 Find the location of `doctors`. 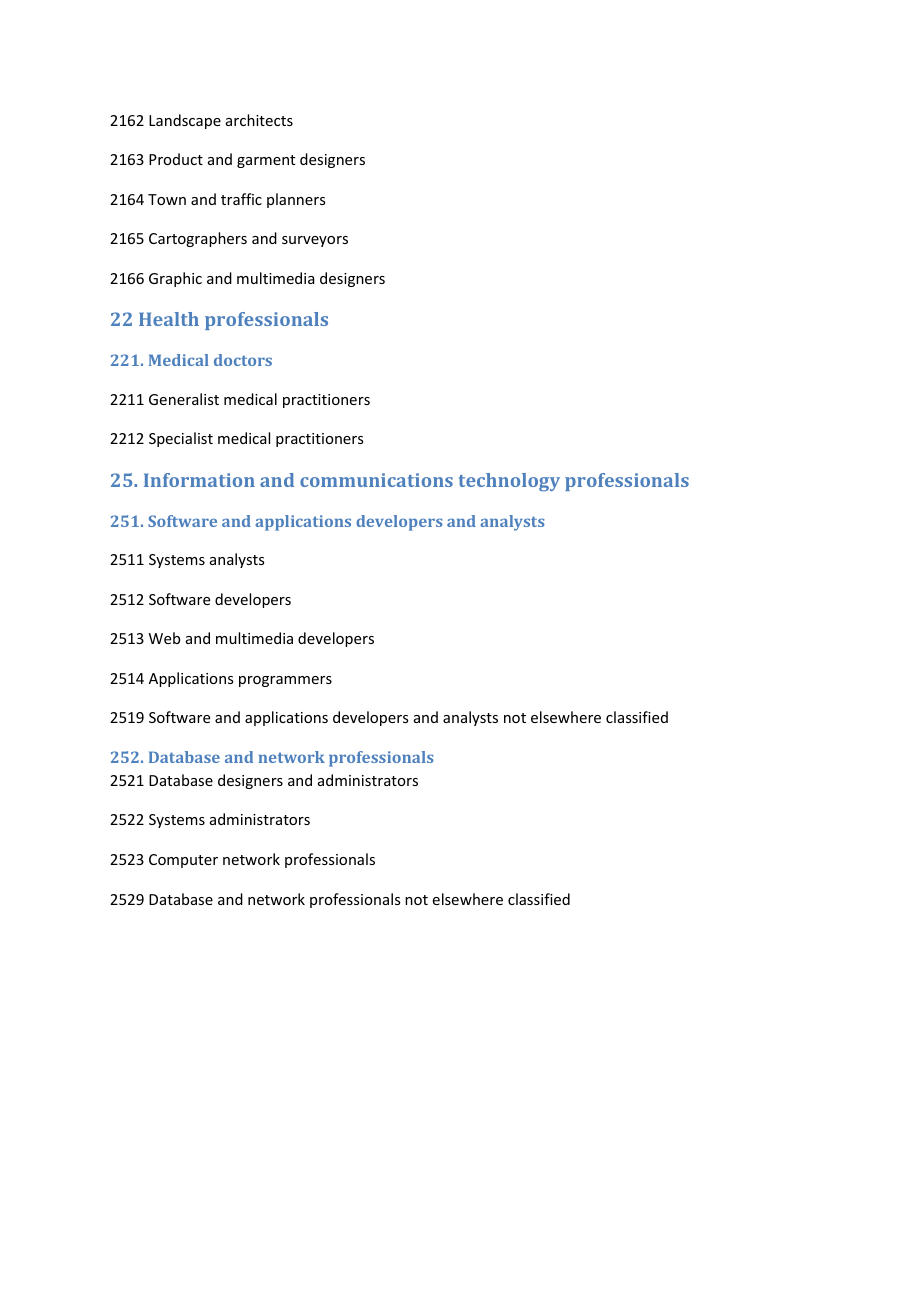

doctors is located at coordinates (243, 360).
